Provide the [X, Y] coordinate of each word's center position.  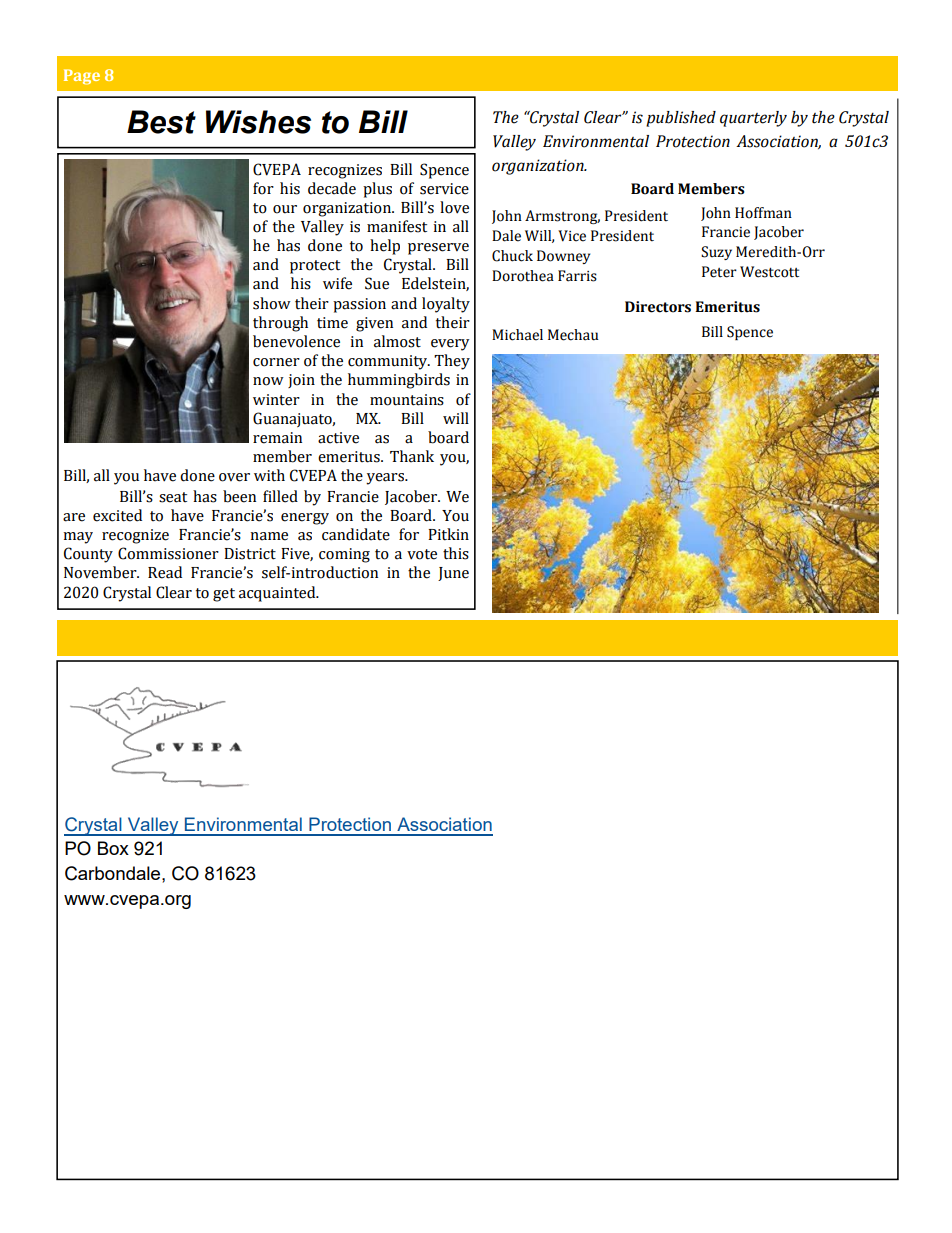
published [681, 119]
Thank [412, 456]
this [456, 553]
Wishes [258, 122]
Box [113, 848]
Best [161, 122]
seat [173, 497]
